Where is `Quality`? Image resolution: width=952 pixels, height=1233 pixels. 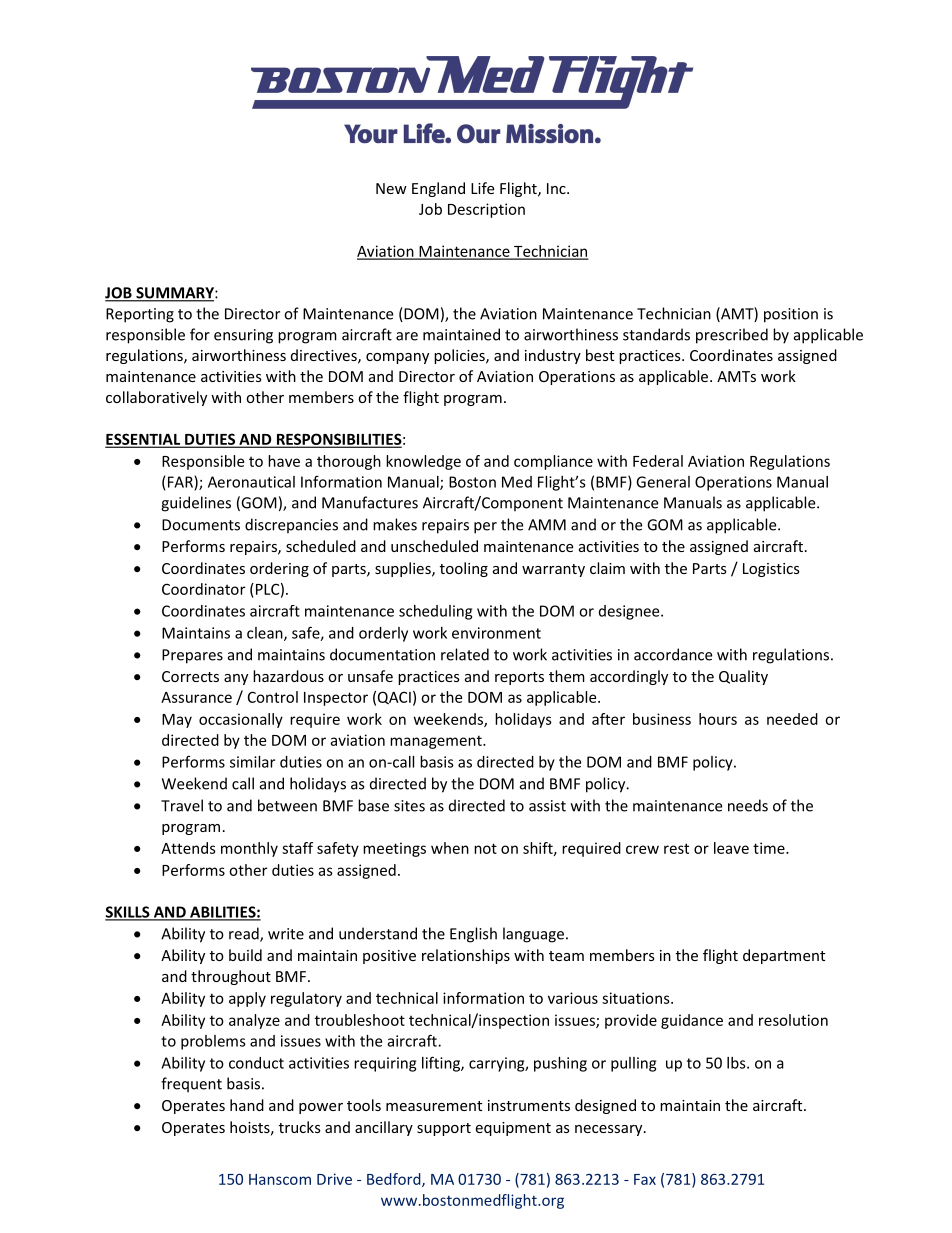 Quality is located at coordinates (743, 677).
